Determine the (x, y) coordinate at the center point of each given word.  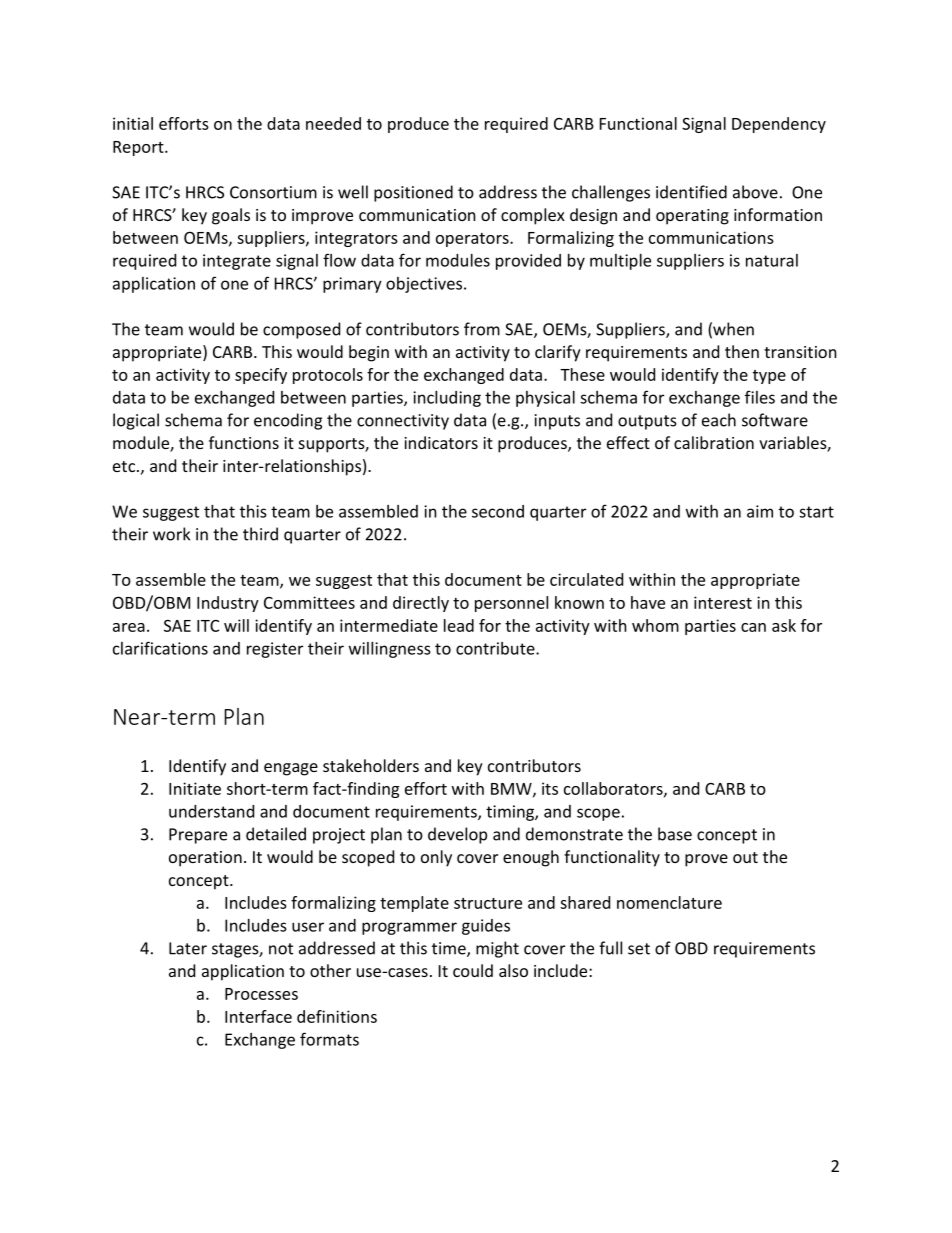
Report (139, 148)
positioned (413, 193)
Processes (261, 994)
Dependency (779, 125)
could (473, 970)
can (753, 627)
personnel (511, 604)
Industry (228, 604)
